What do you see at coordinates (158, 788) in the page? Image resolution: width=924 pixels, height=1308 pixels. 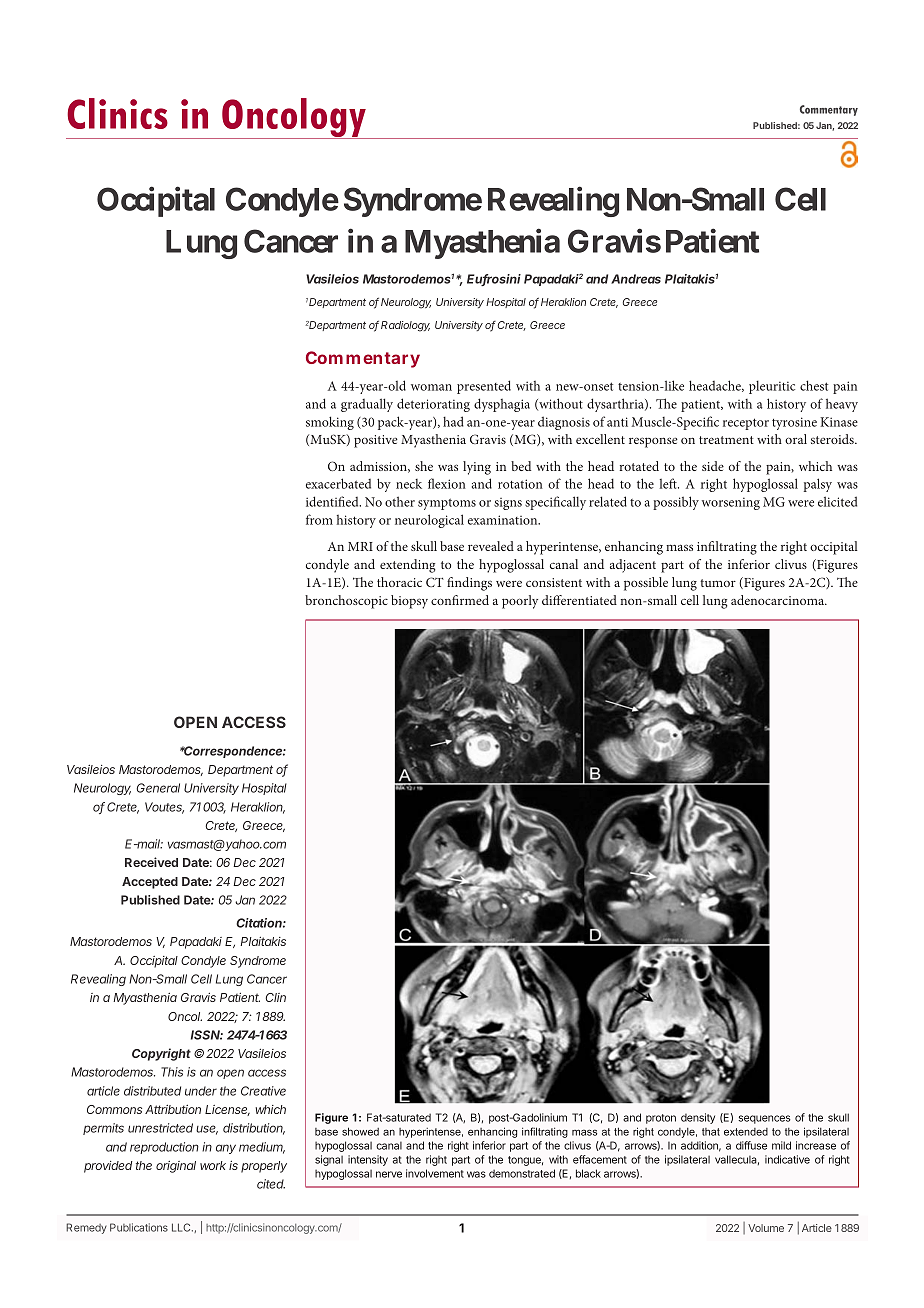 I see `General` at bounding box center [158, 788].
